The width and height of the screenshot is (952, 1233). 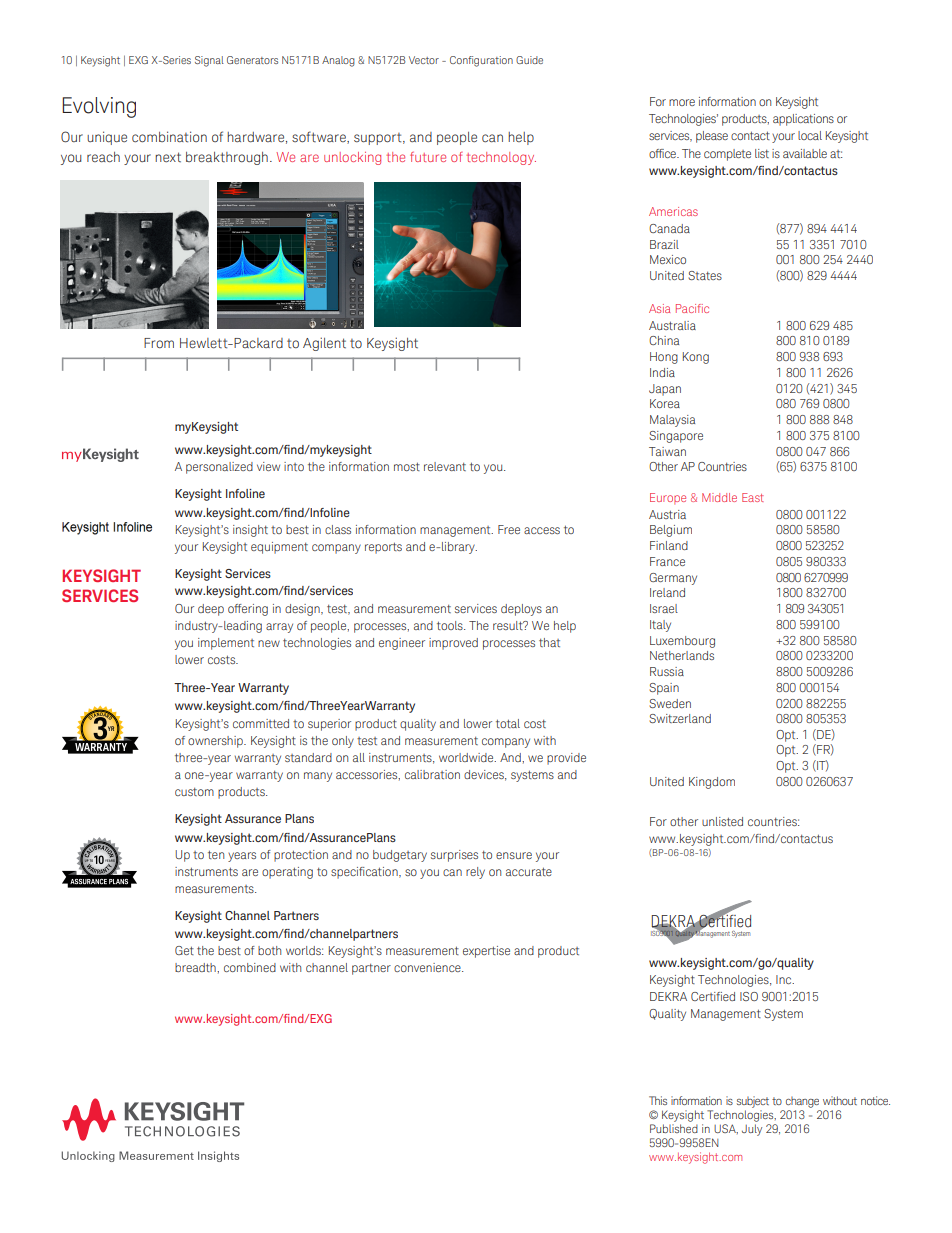 What do you see at coordinates (802, 1102) in the screenshot?
I see `change` at bounding box center [802, 1102].
